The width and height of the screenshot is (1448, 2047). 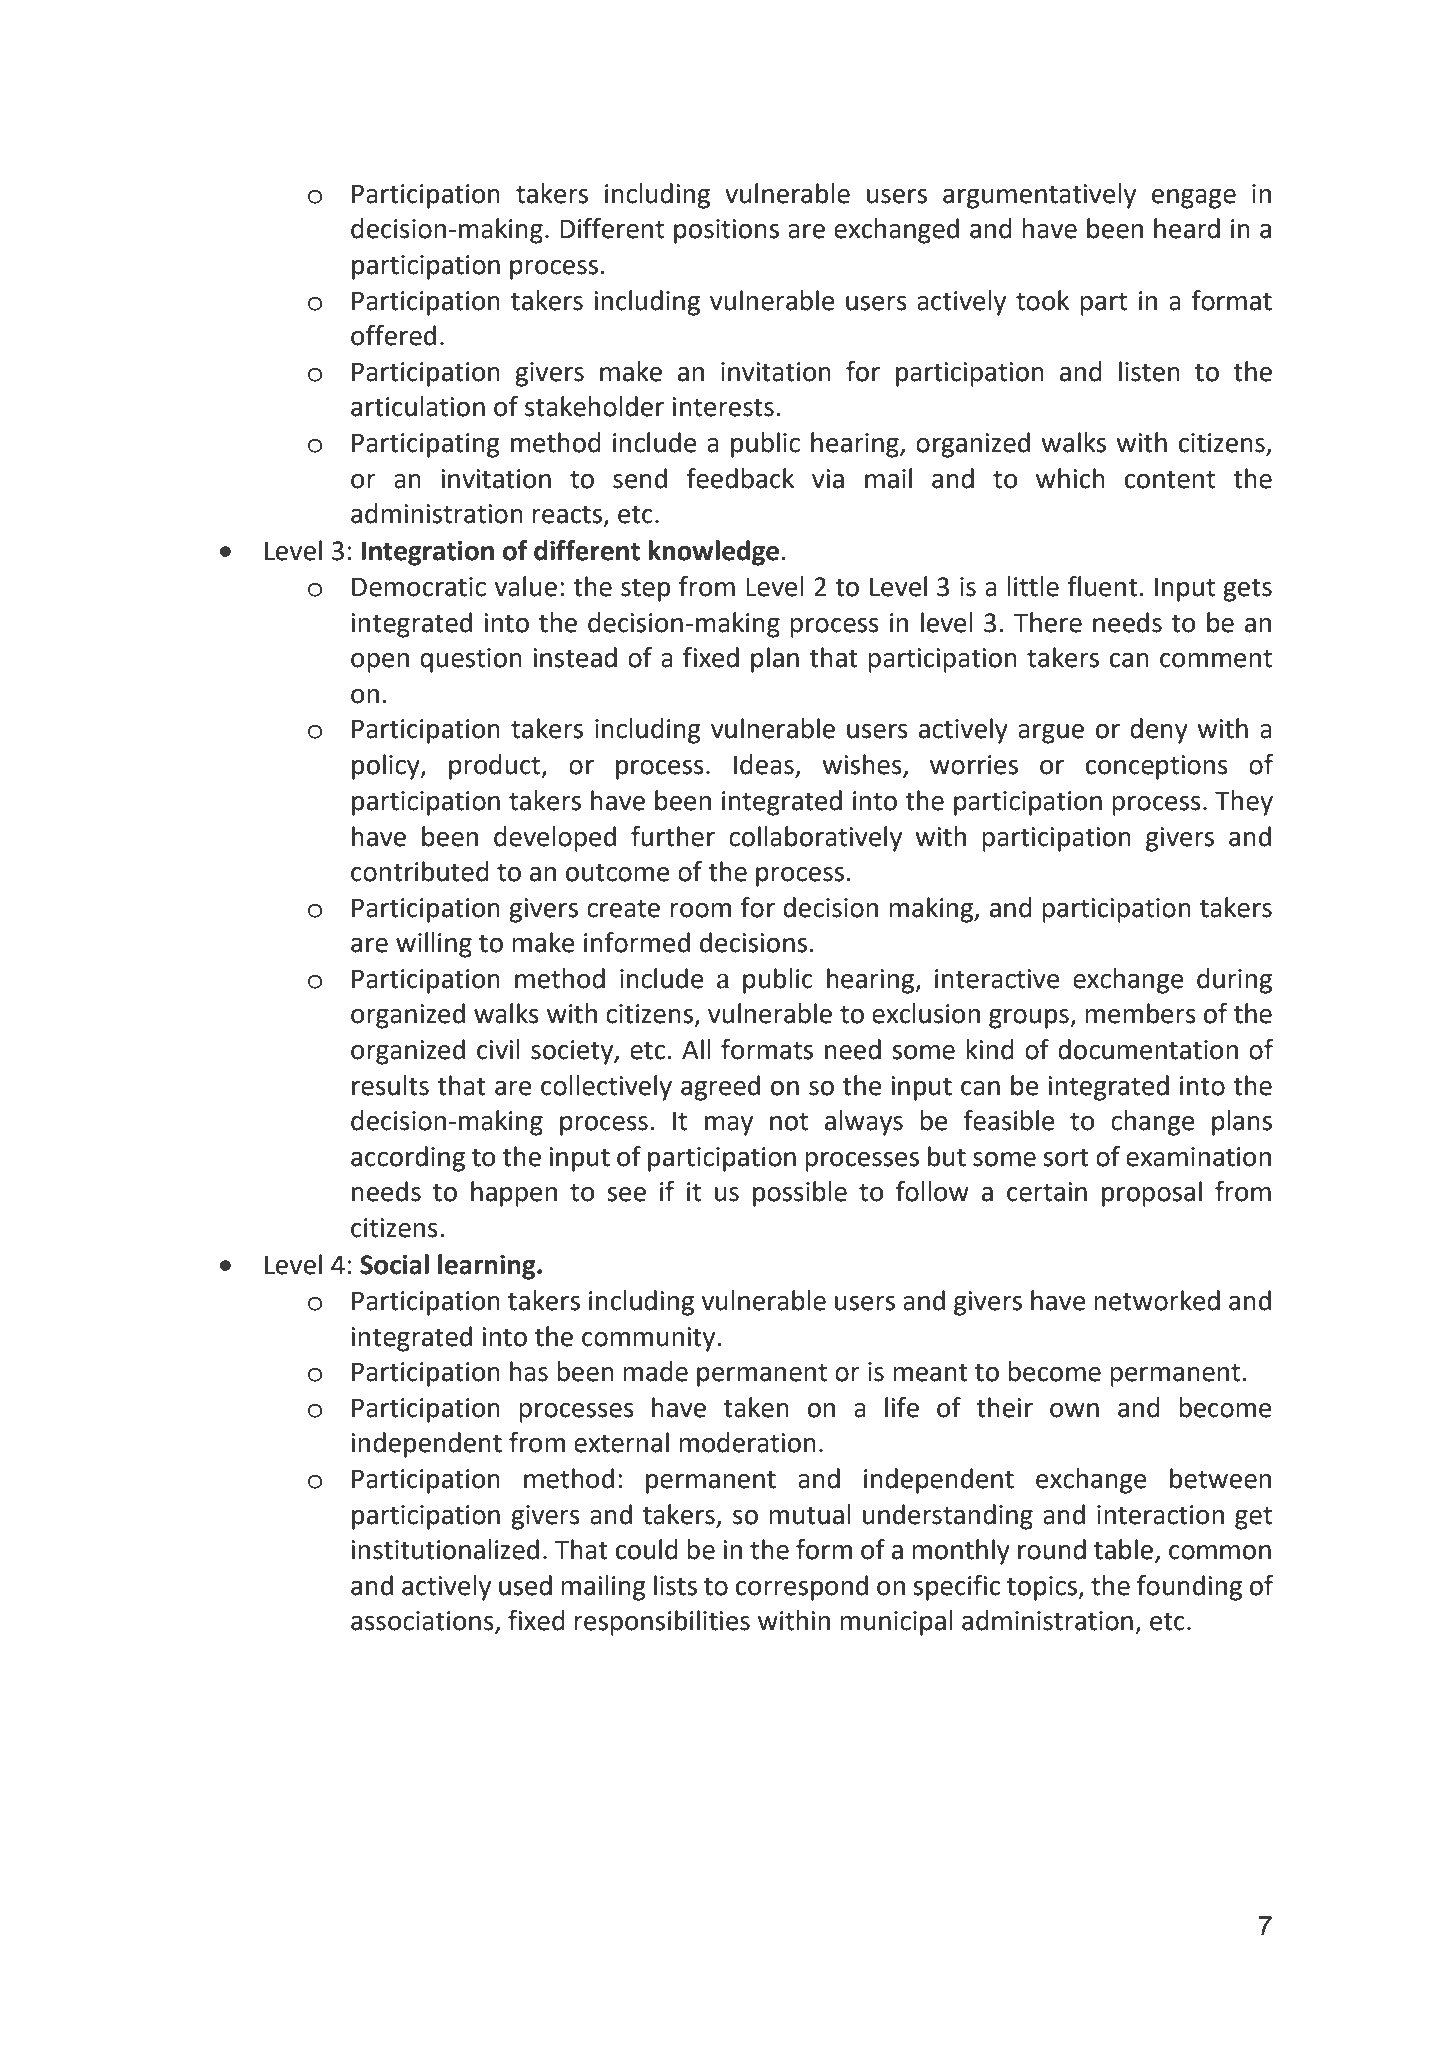 What do you see at coordinates (1102, 586) in the screenshot?
I see `fluent` at bounding box center [1102, 586].
